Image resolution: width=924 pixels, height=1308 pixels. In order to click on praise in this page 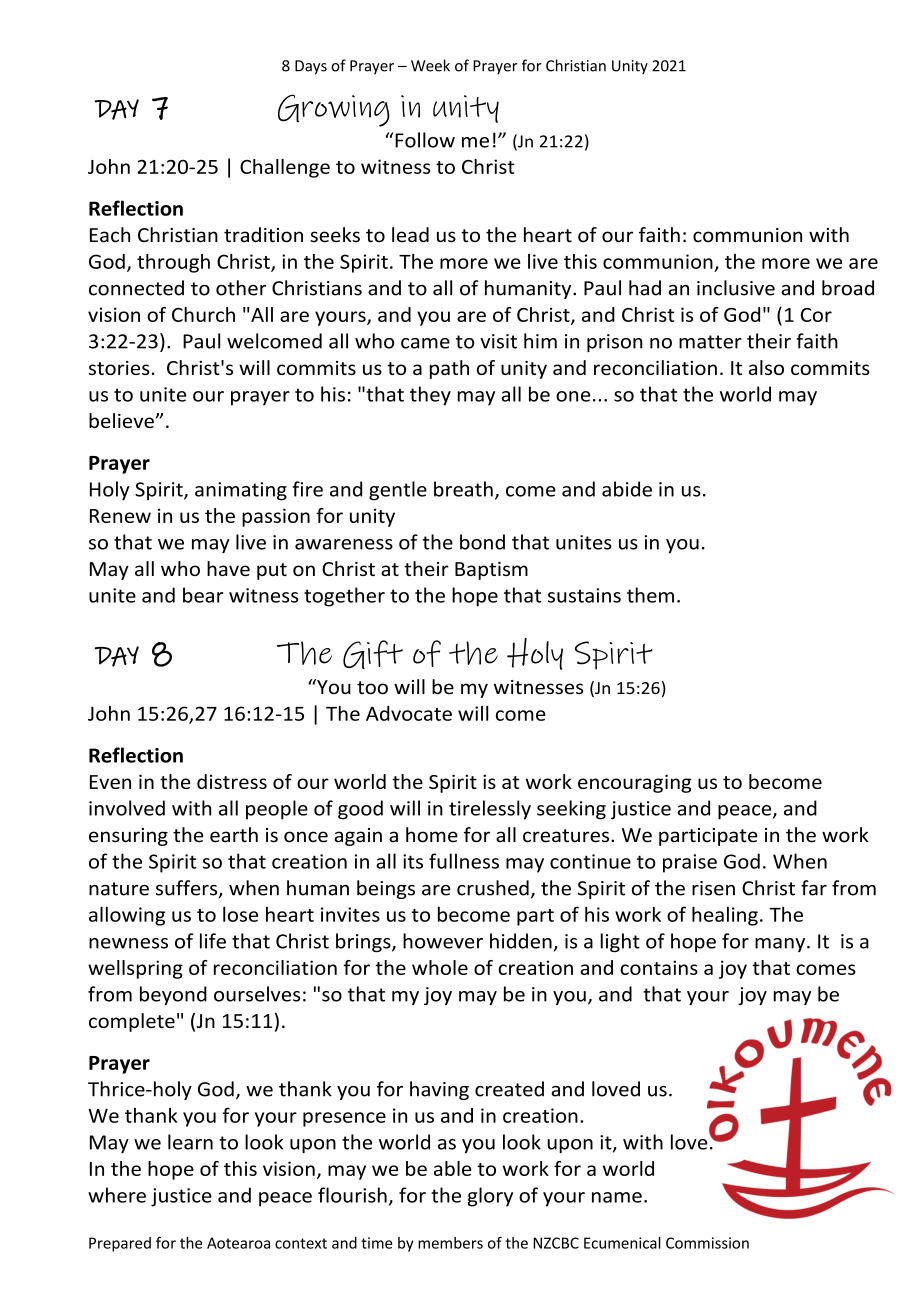, I will do `click(690, 863)`.
